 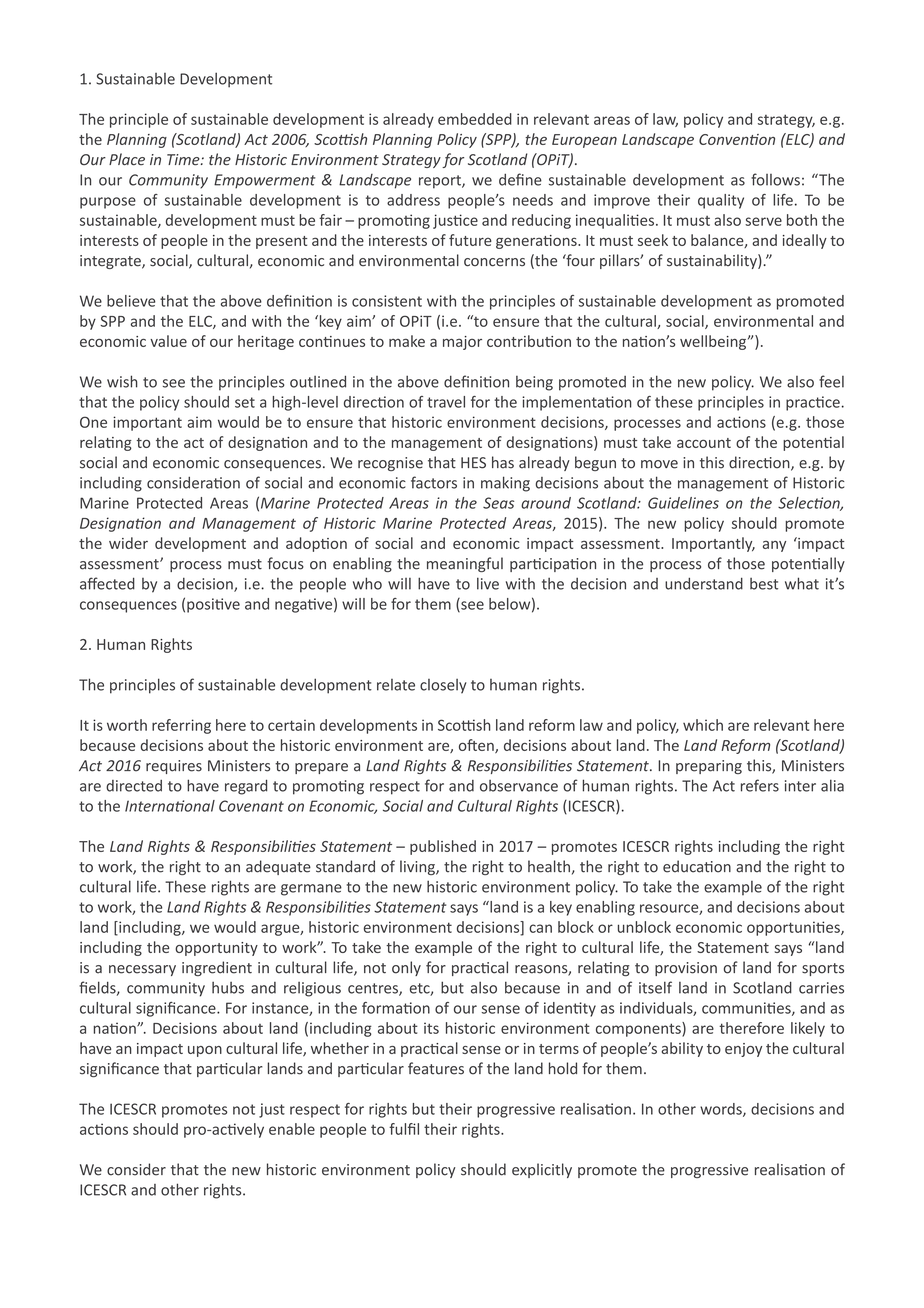 What do you see at coordinates (475, 119) in the document?
I see `embedded` at bounding box center [475, 119].
